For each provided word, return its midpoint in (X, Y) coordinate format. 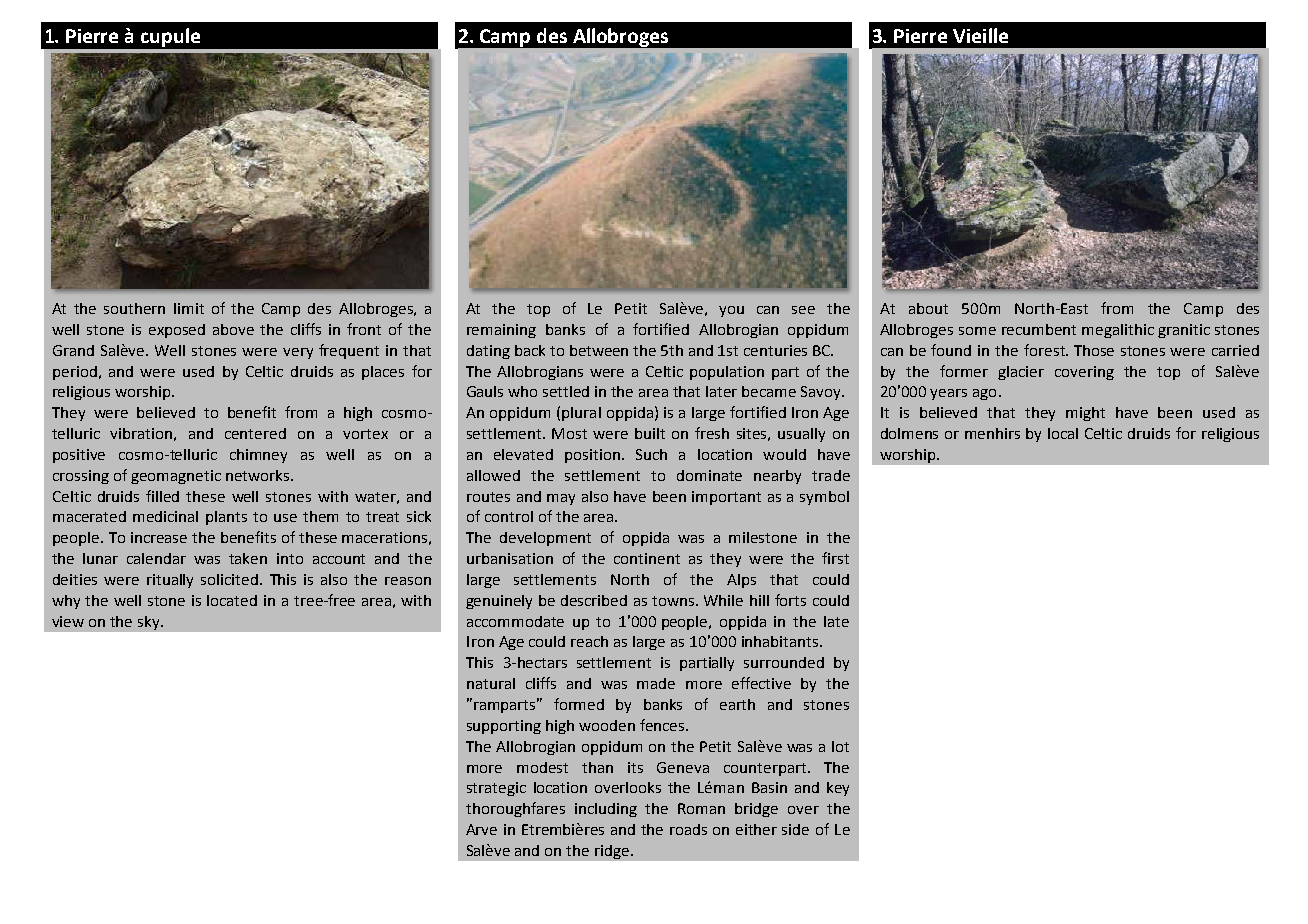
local (1063, 433)
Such (651, 454)
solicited (229, 579)
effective (761, 683)
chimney (258, 456)
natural (491, 683)
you (731, 311)
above (233, 329)
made (656, 683)
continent (647, 558)
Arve (481, 829)
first (835, 558)
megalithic (1118, 331)
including (606, 810)
